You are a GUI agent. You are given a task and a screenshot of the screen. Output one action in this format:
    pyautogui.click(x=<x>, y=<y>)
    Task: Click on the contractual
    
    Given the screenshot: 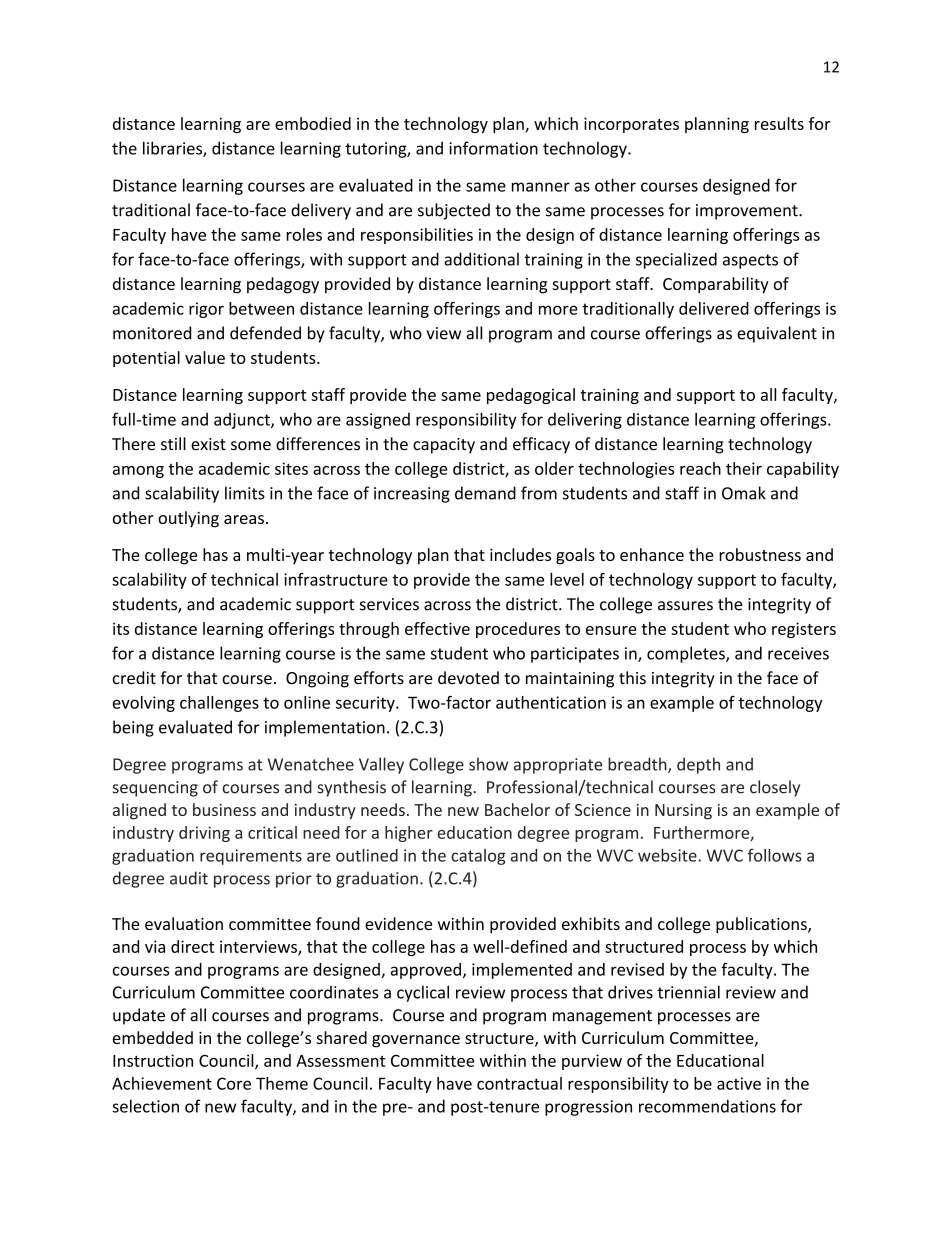 What is the action you would take?
    pyautogui.click(x=519, y=1083)
